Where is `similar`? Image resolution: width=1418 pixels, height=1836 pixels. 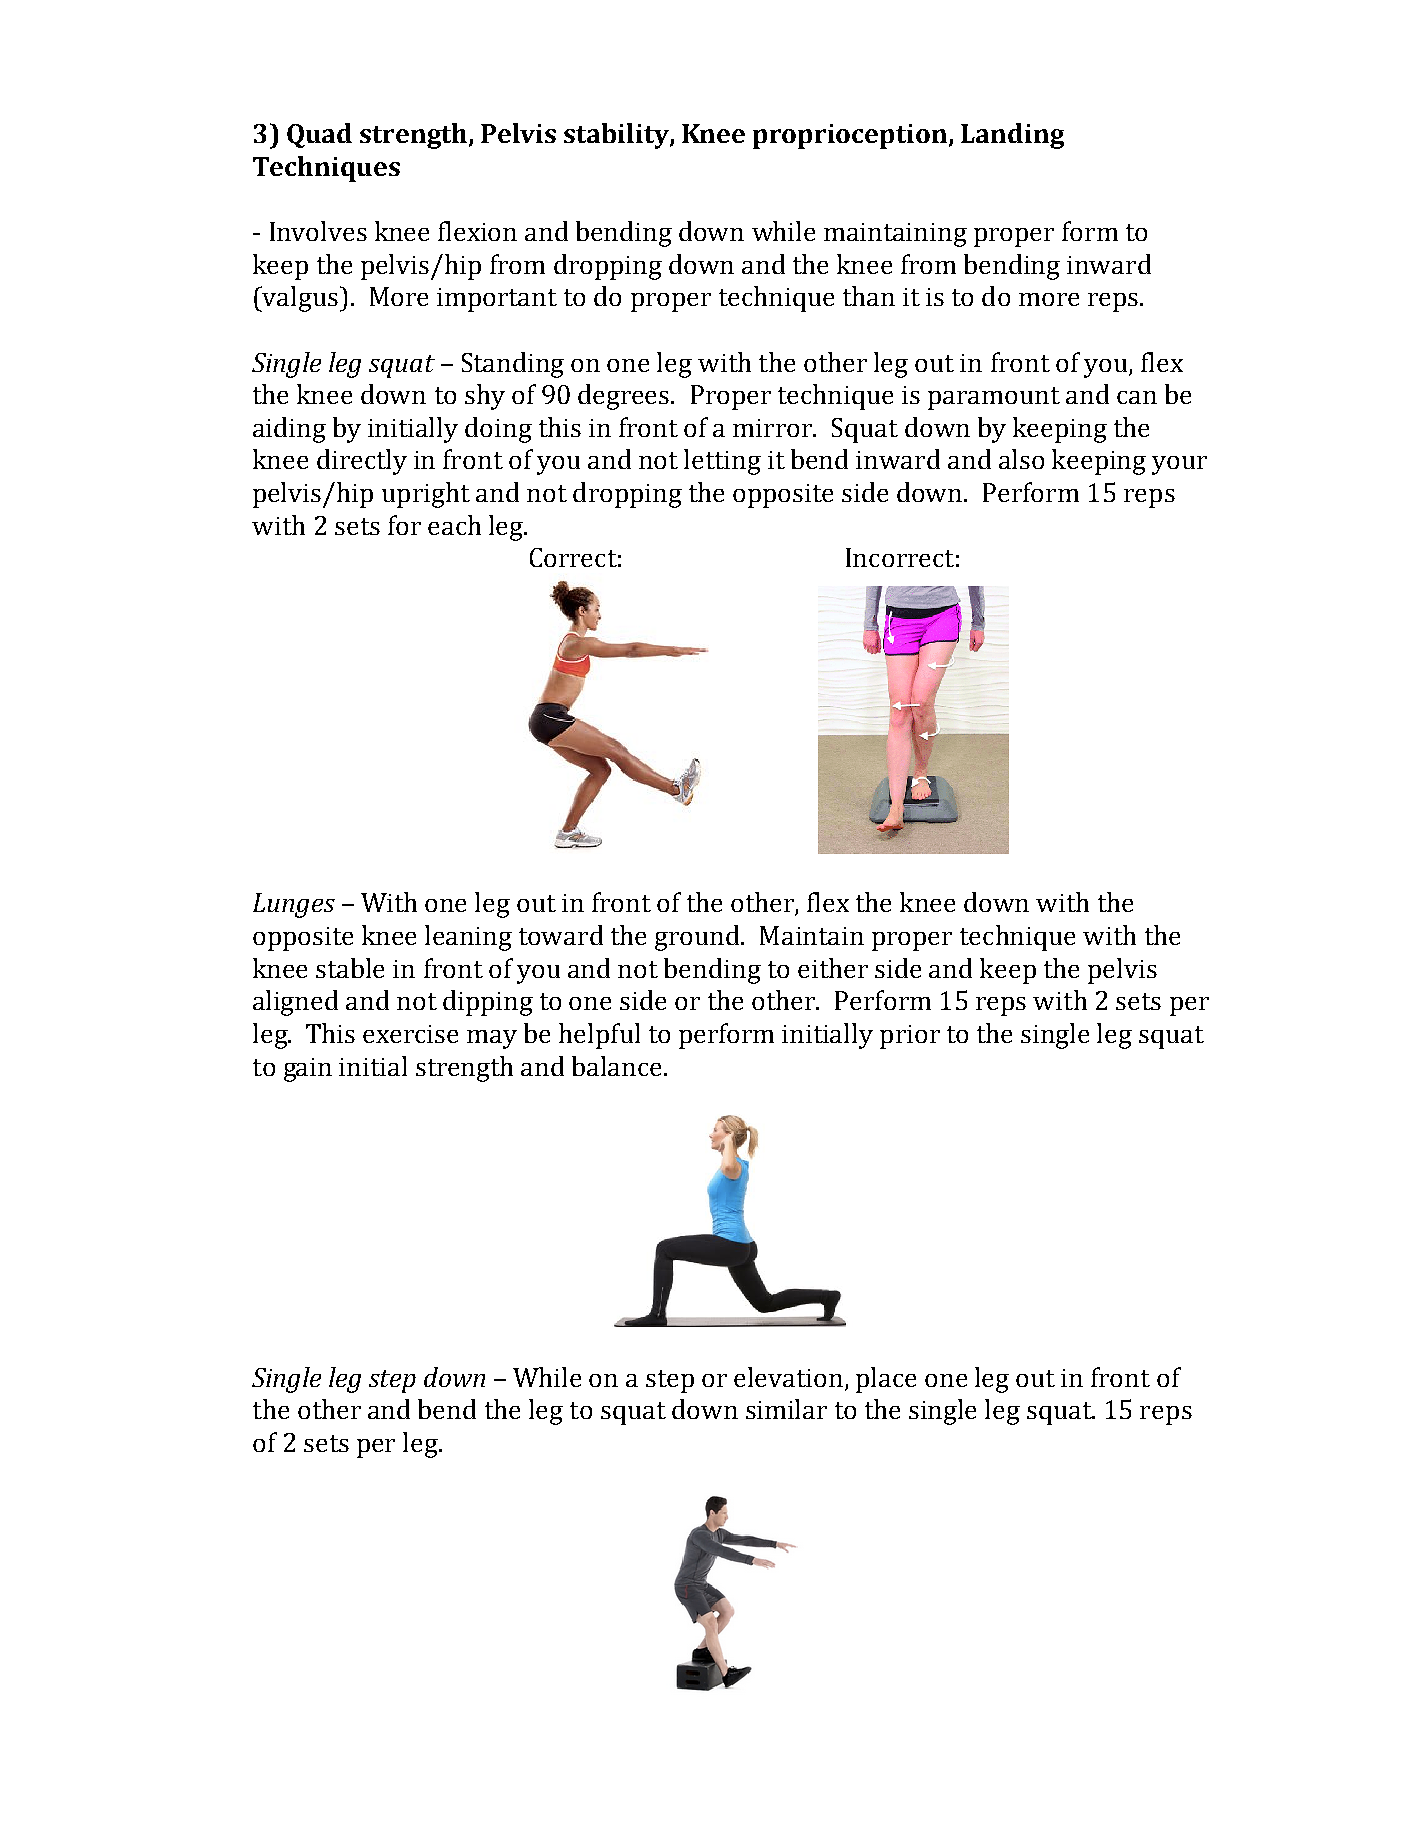 similar is located at coordinates (786, 1409).
